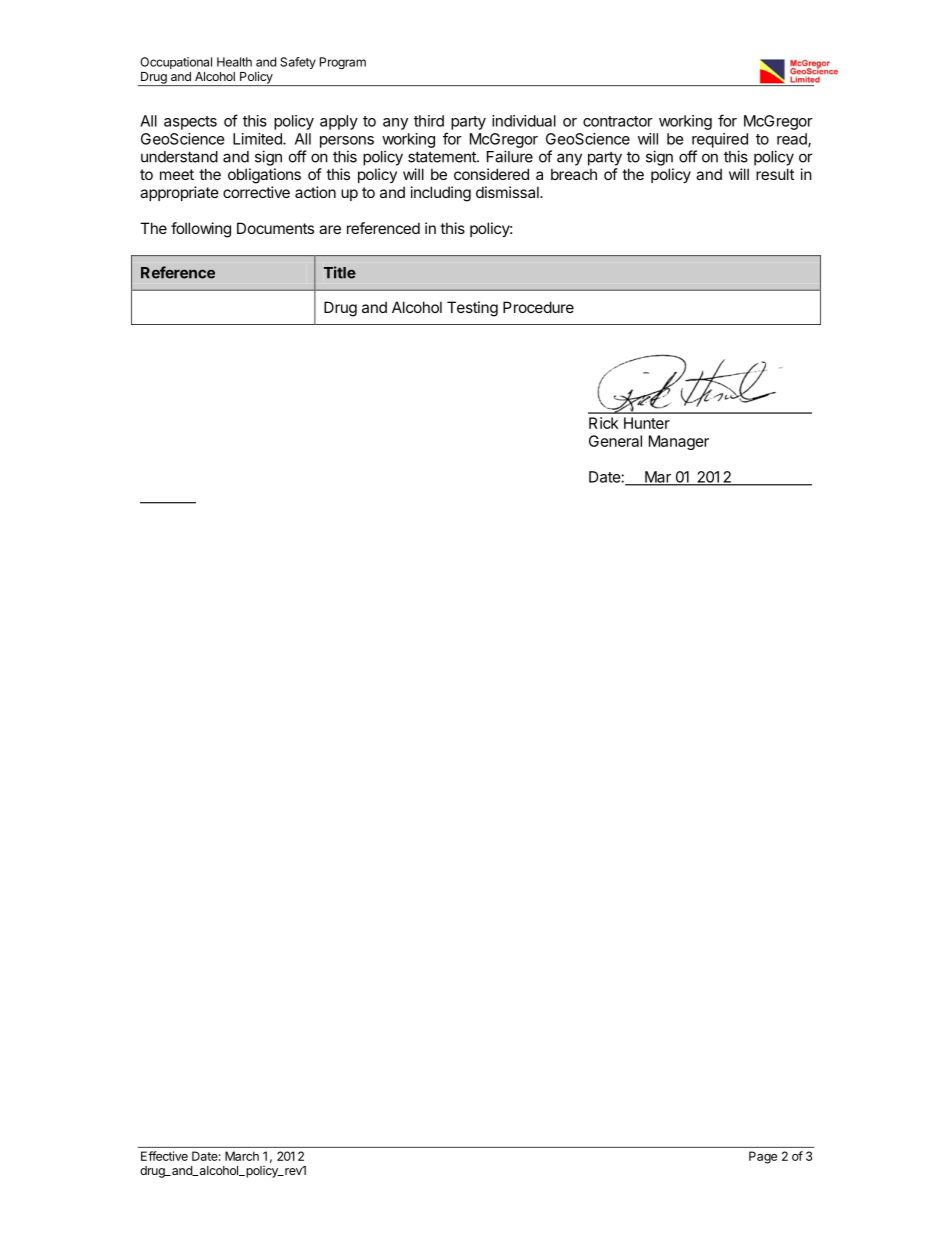 The image size is (952, 1233). What do you see at coordinates (615, 441) in the document?
I see `General` at bounding box center [615, 441].
